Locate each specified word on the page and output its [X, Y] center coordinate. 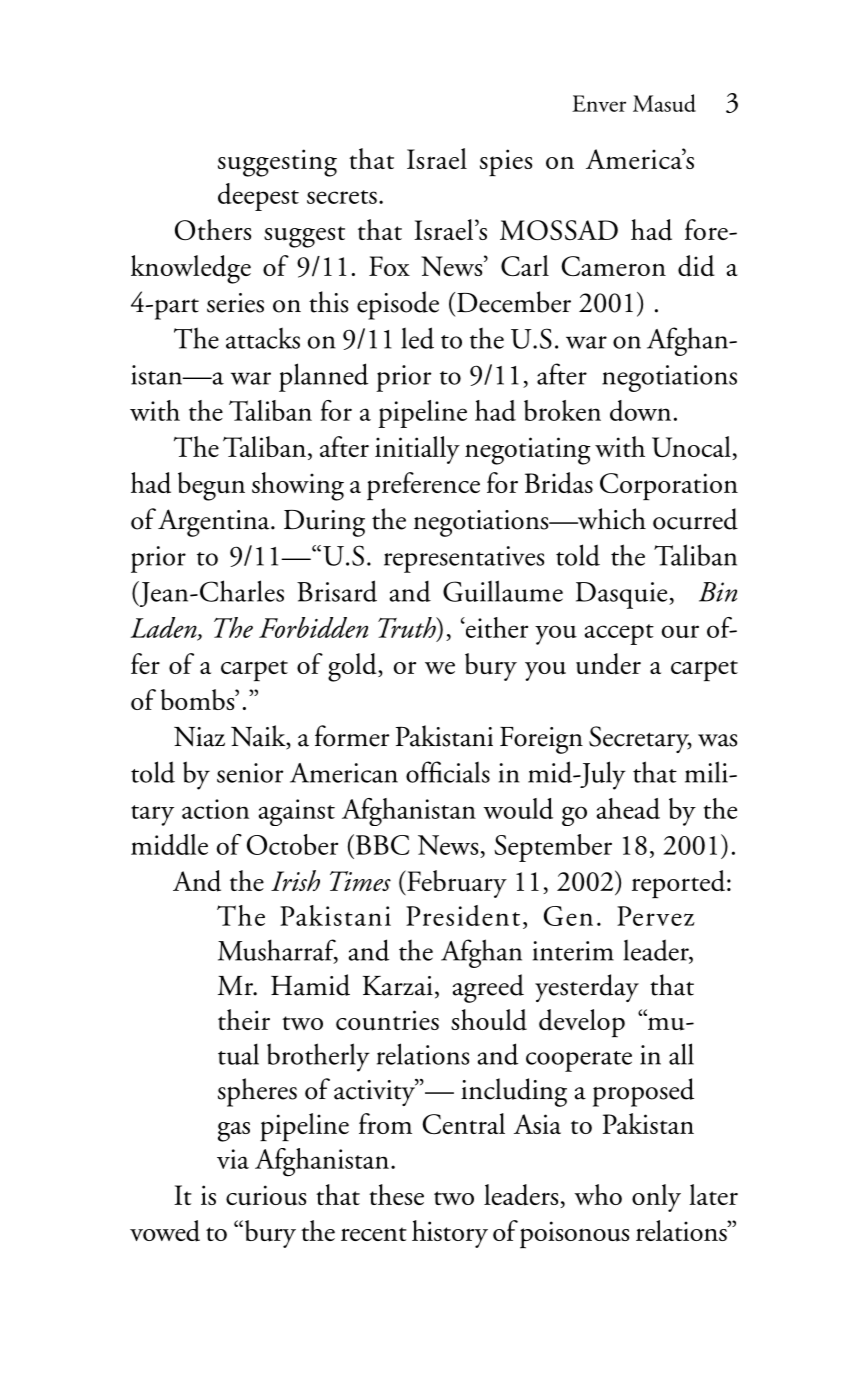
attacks [263, 338]
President [463, 915]
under [608, 664]
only [656, 1198]
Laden [165, 628]
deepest [258, 197]
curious [266, 1195]
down [640, 410]
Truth [408, 627]
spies [506, 162]
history [450, 1234]
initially [417, 450]
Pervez [656, 916]
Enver [599, 103]
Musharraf [278, 951]
